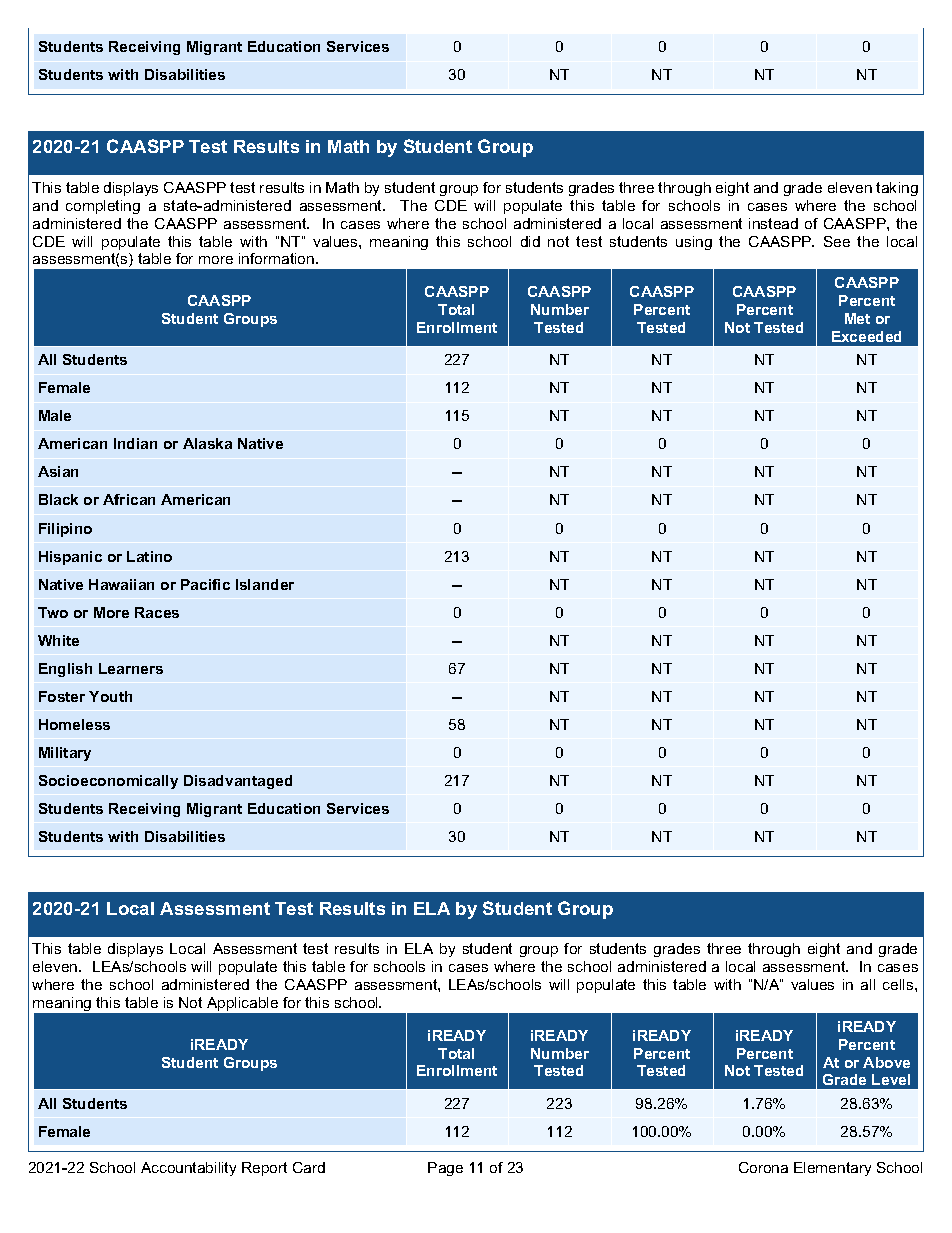 The height and width of the image is (1233, 952). What do you see at coordinates (188, 1169) in the image?
I see `Accountability` at bounding box center [188, 1169].
